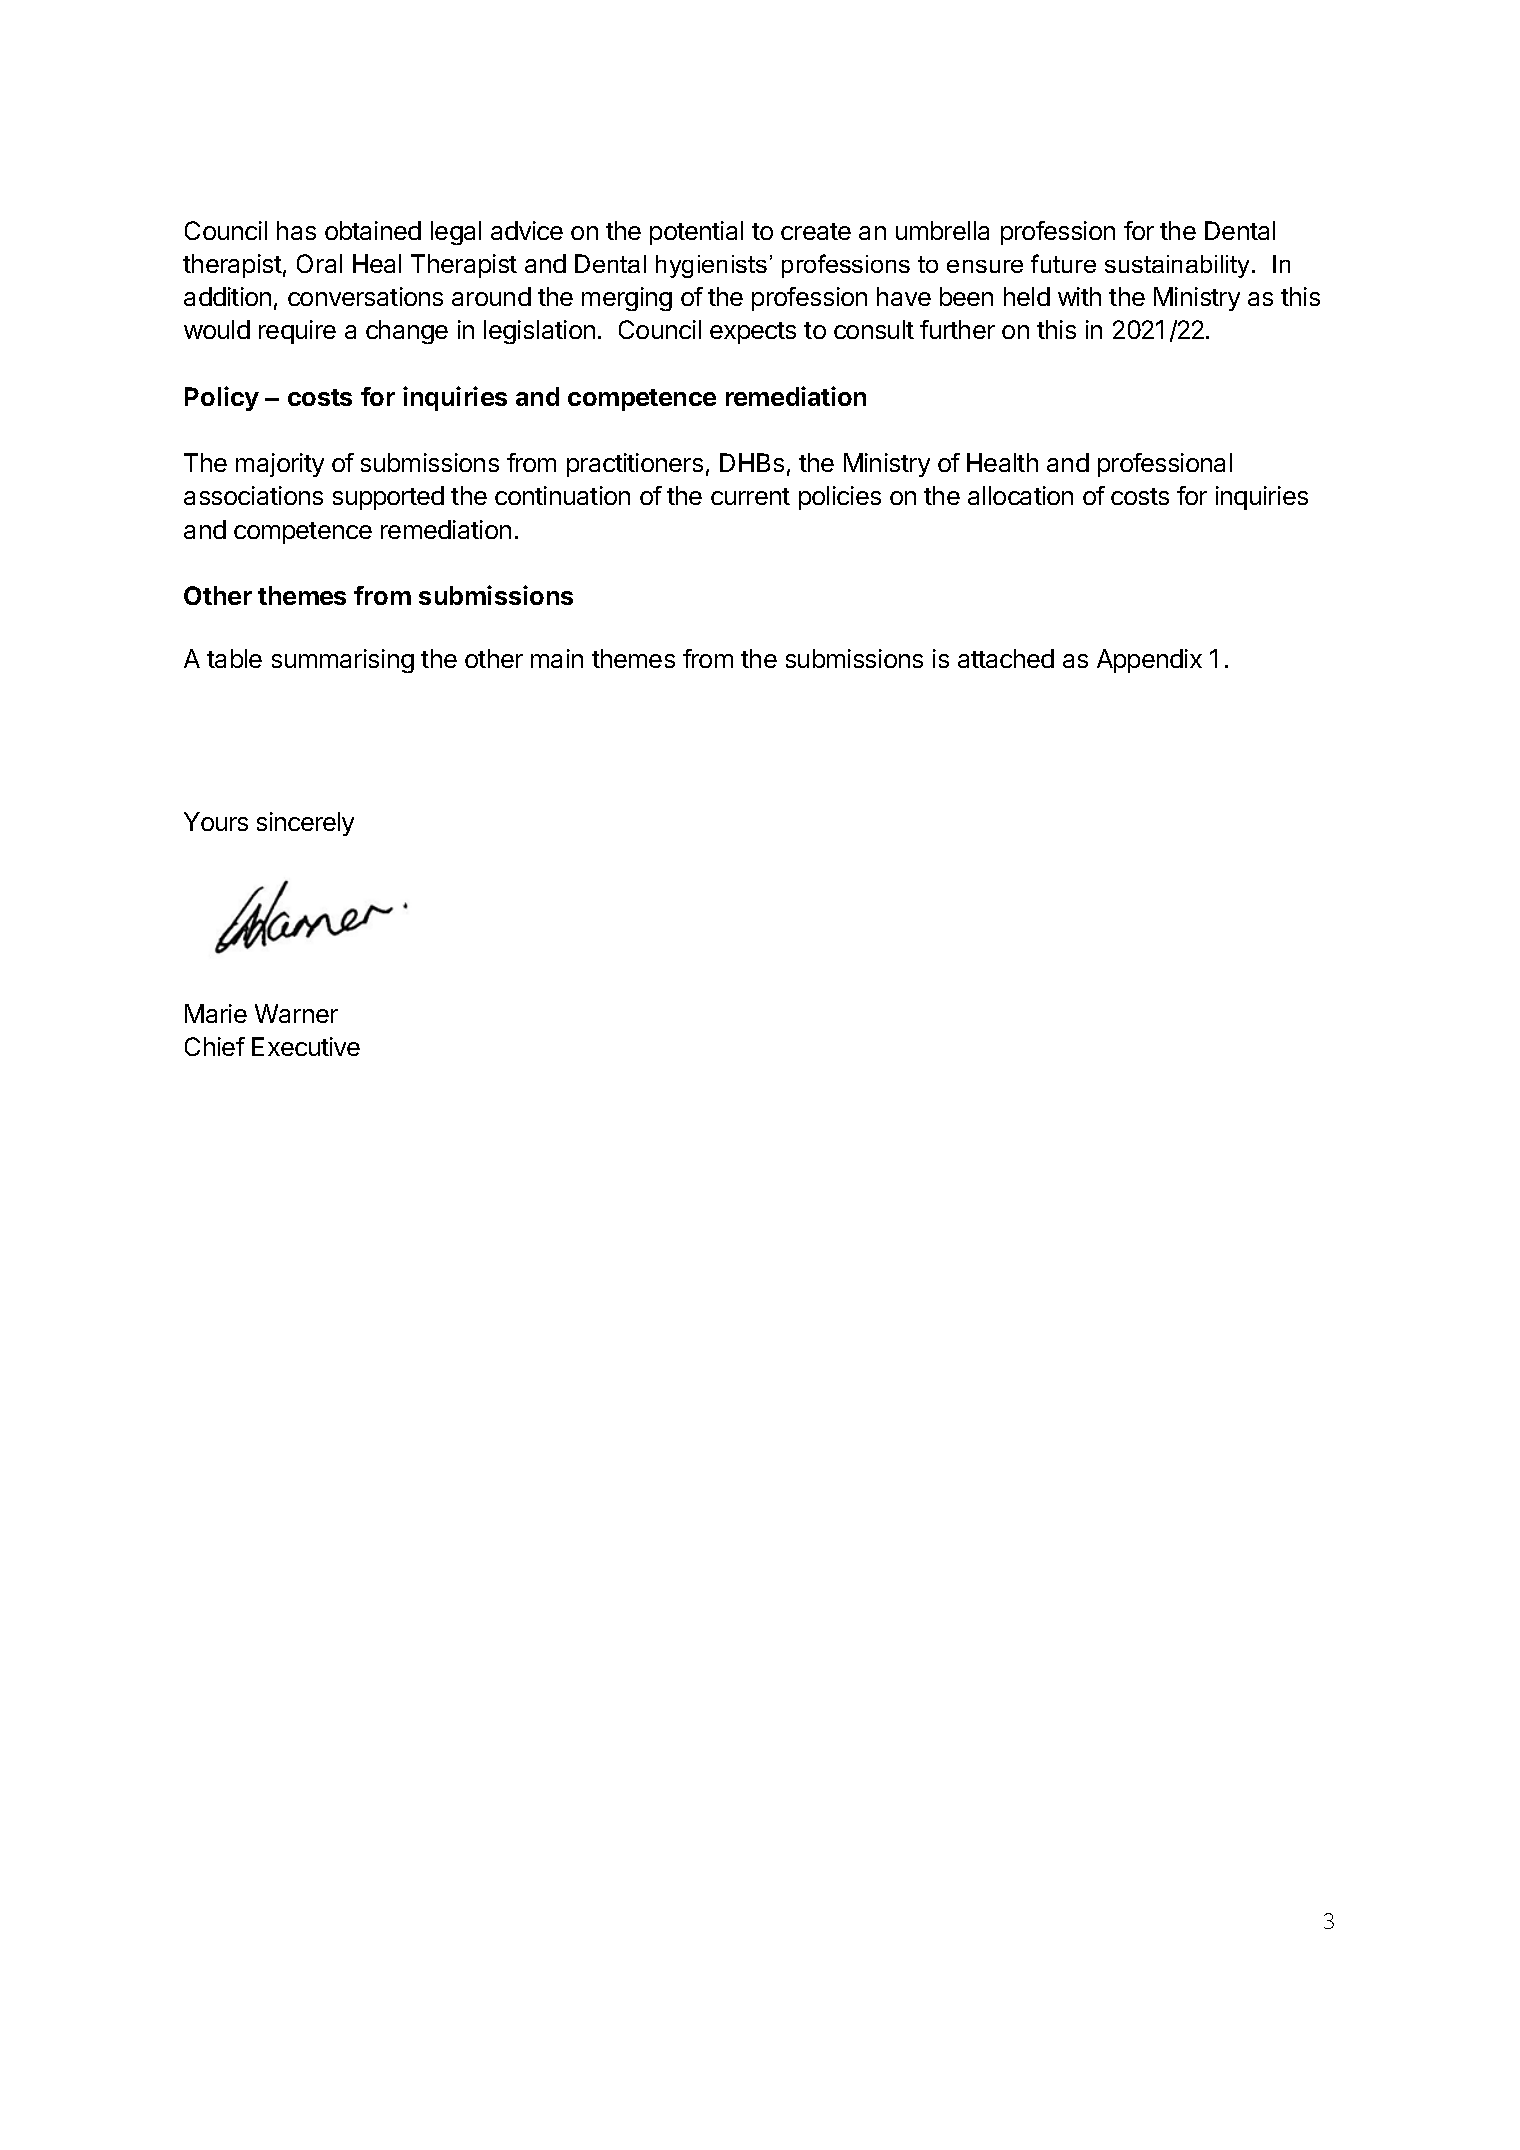  What do you see at coordinates (319, 263) in the screenshot?
I see `Oral` at bounding box center [319, 263].
